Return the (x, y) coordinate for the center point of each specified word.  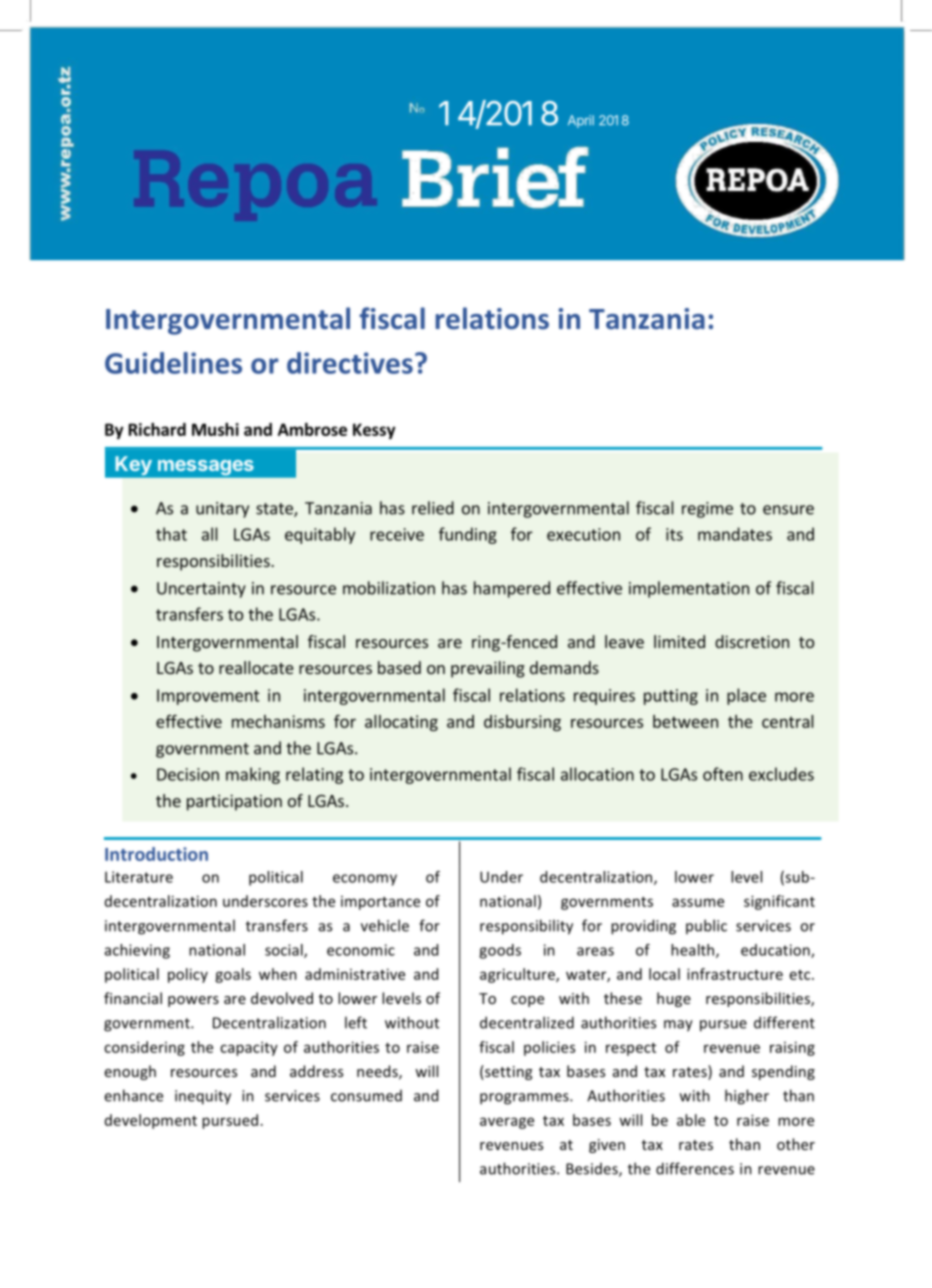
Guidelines (173, 363)
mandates (735, 534)
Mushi (215, 429)
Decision (188, 774)
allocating (401, 723)
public (706, 926)
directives (350, 363)
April (581, 121)
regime (707, 510)
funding (468, 535)
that (171, 534)
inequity (203, 1097)
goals (233, 975)
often (723, 774)
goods (500, 951)
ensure (788, 510)
